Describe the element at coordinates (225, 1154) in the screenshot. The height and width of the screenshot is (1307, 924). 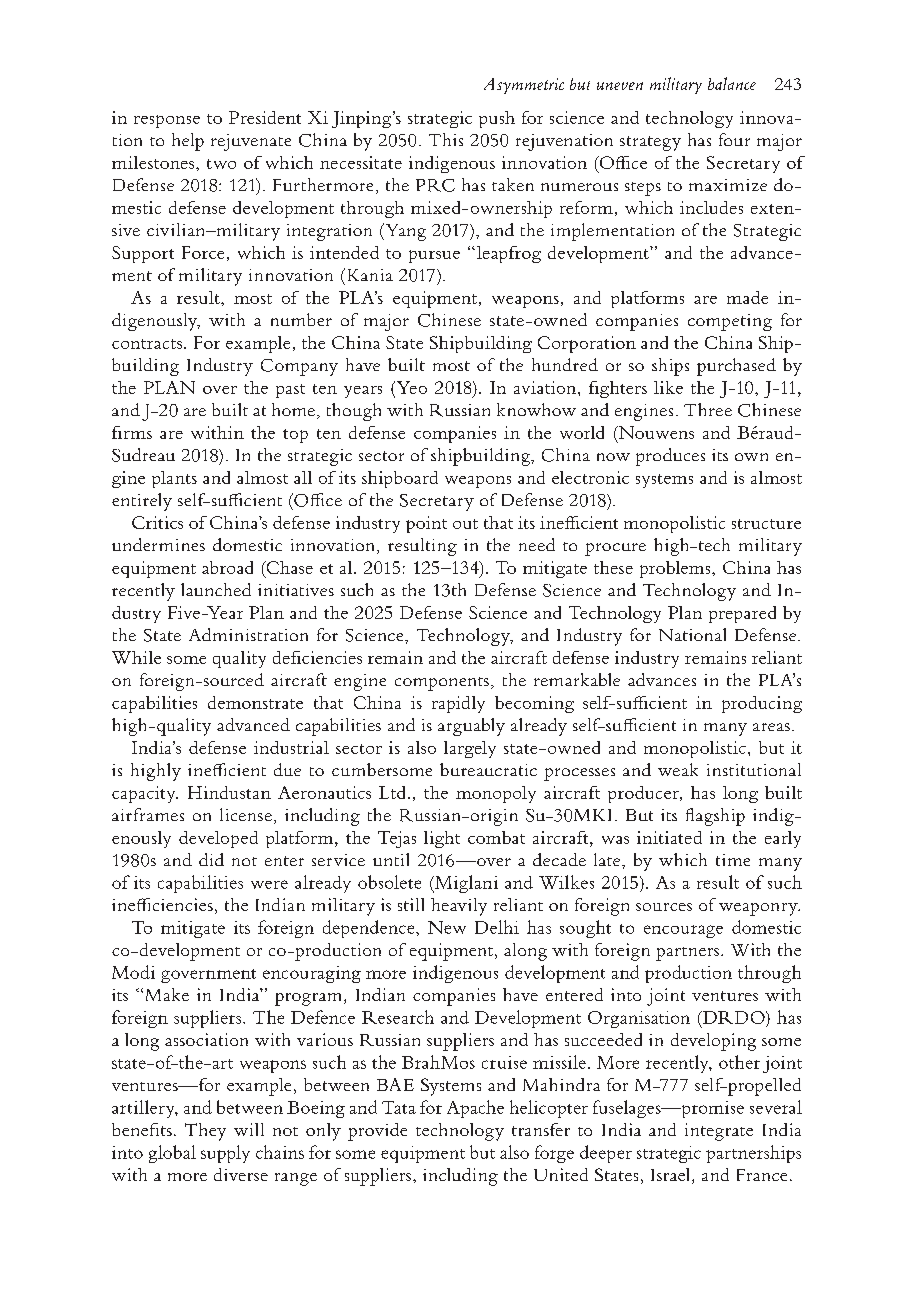
I see `supply` at that location.
